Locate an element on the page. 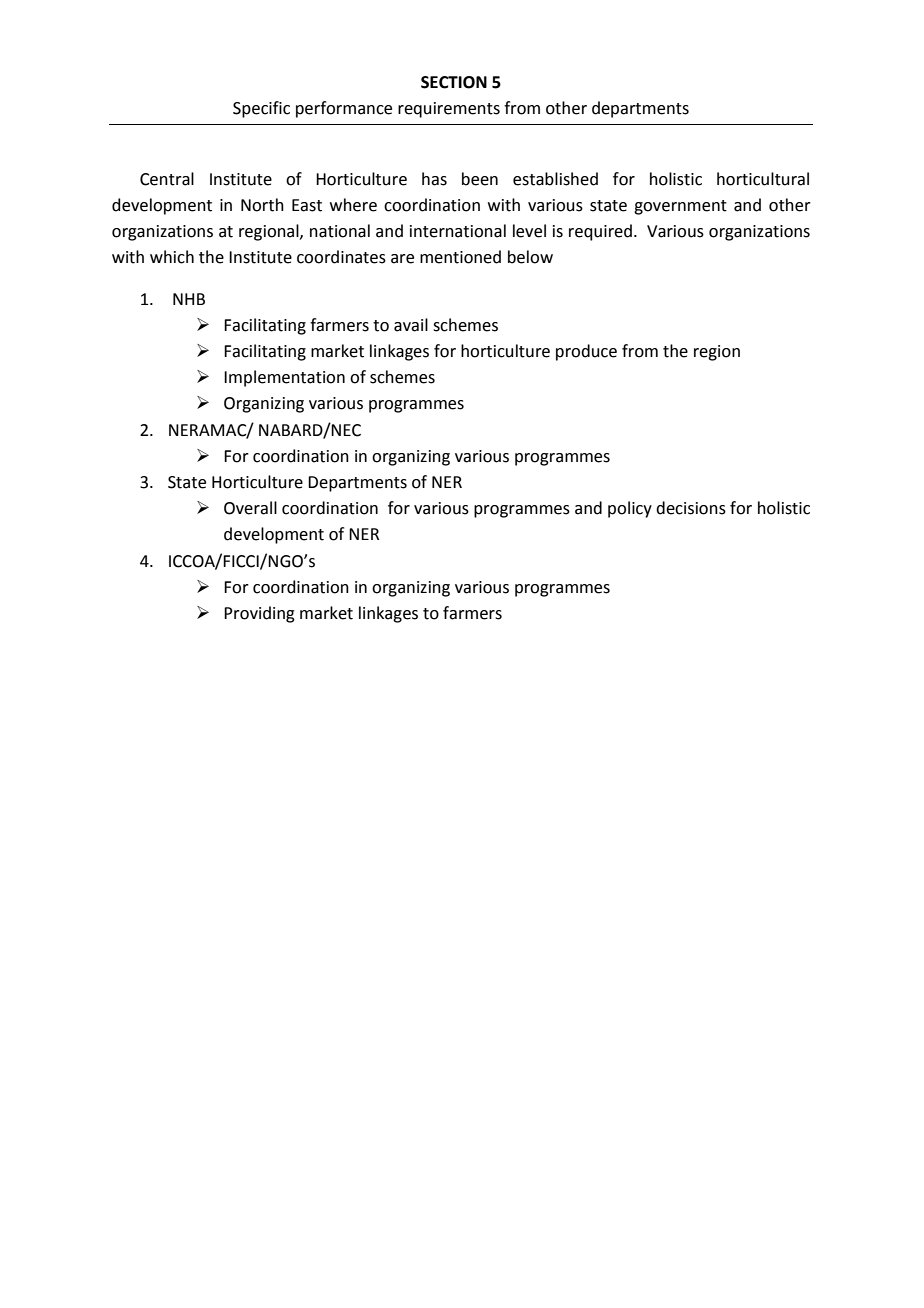  requirements is located at coordinates (449, 110).
